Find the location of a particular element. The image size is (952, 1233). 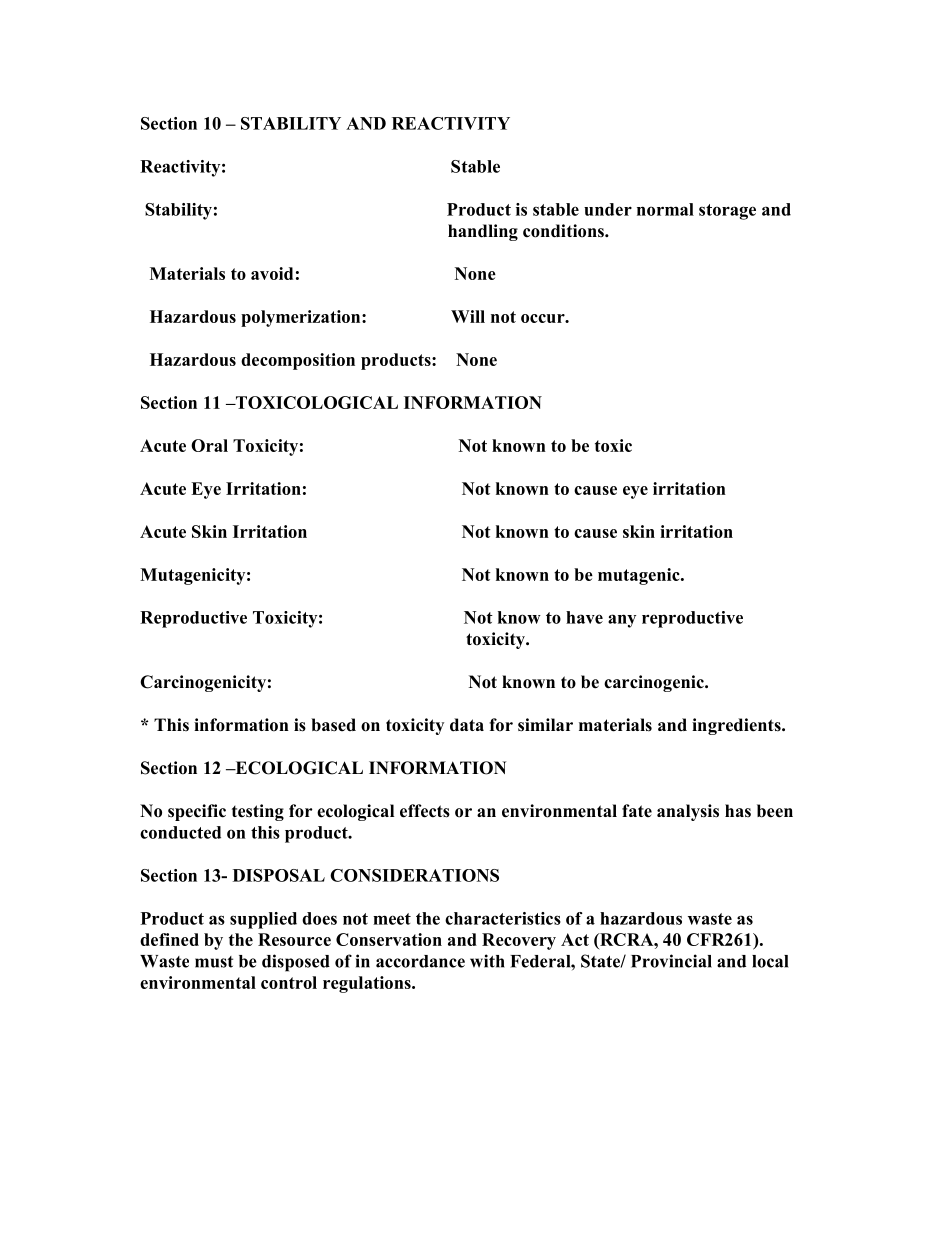

Provincial is located at coordinates (671, 961).
